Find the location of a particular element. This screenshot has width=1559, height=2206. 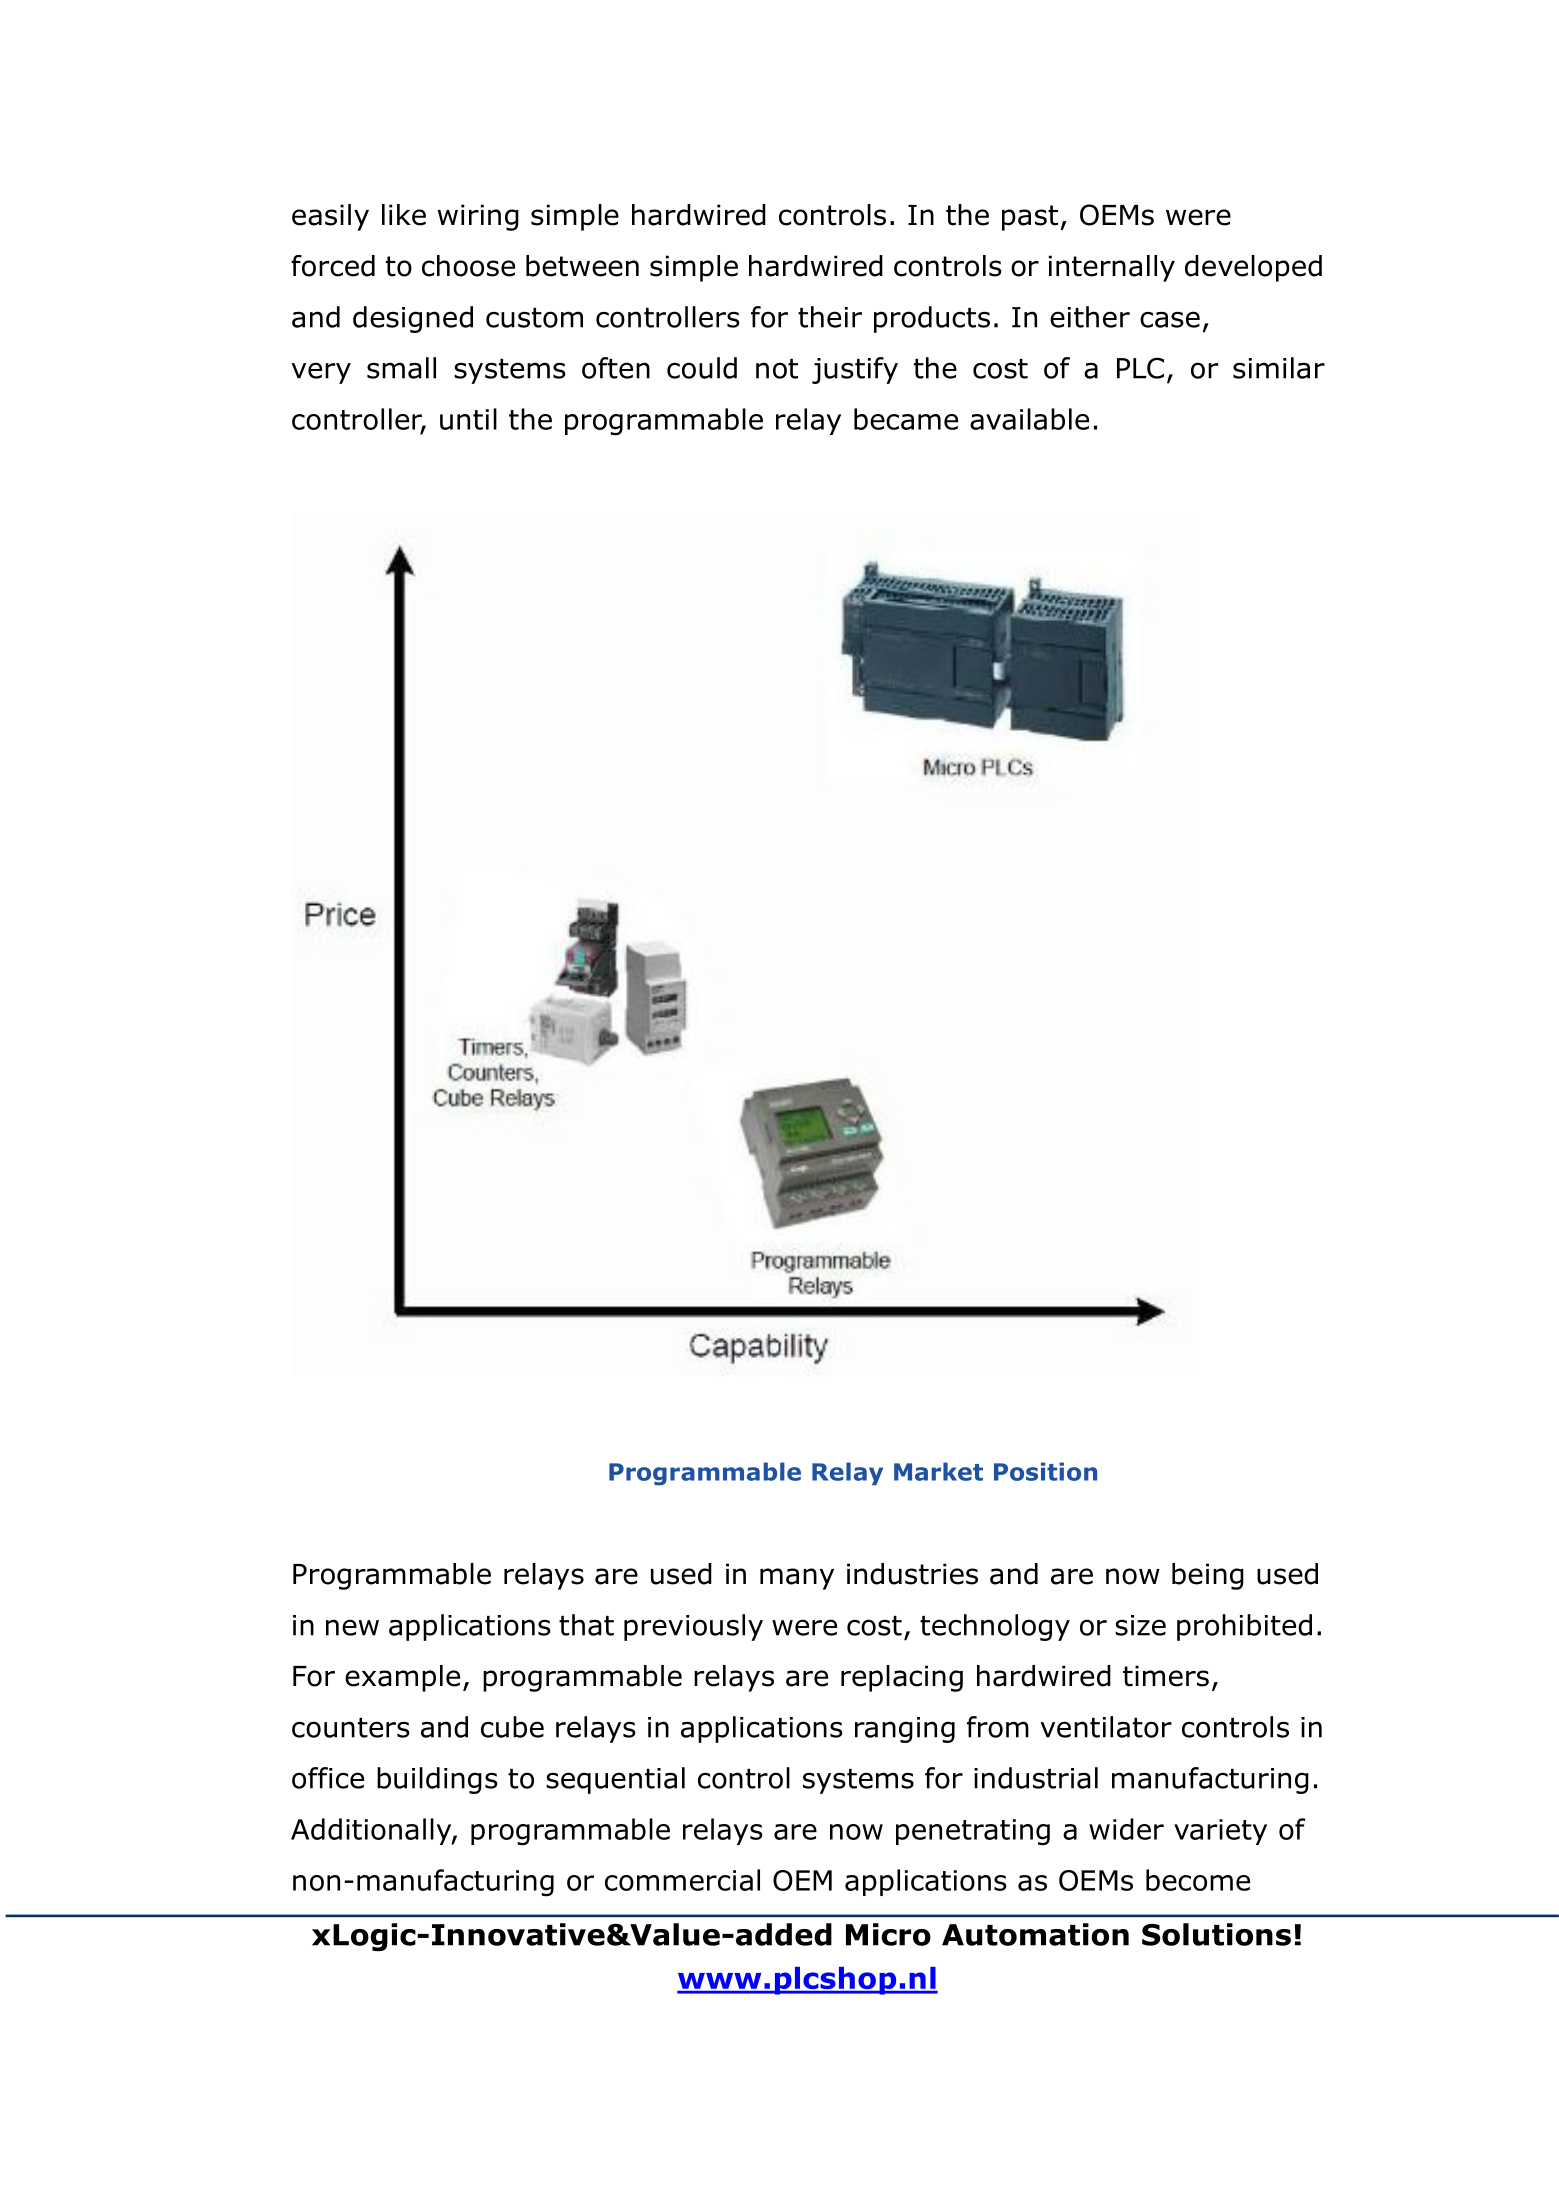

internally is located at coordinates (1112, 268).
